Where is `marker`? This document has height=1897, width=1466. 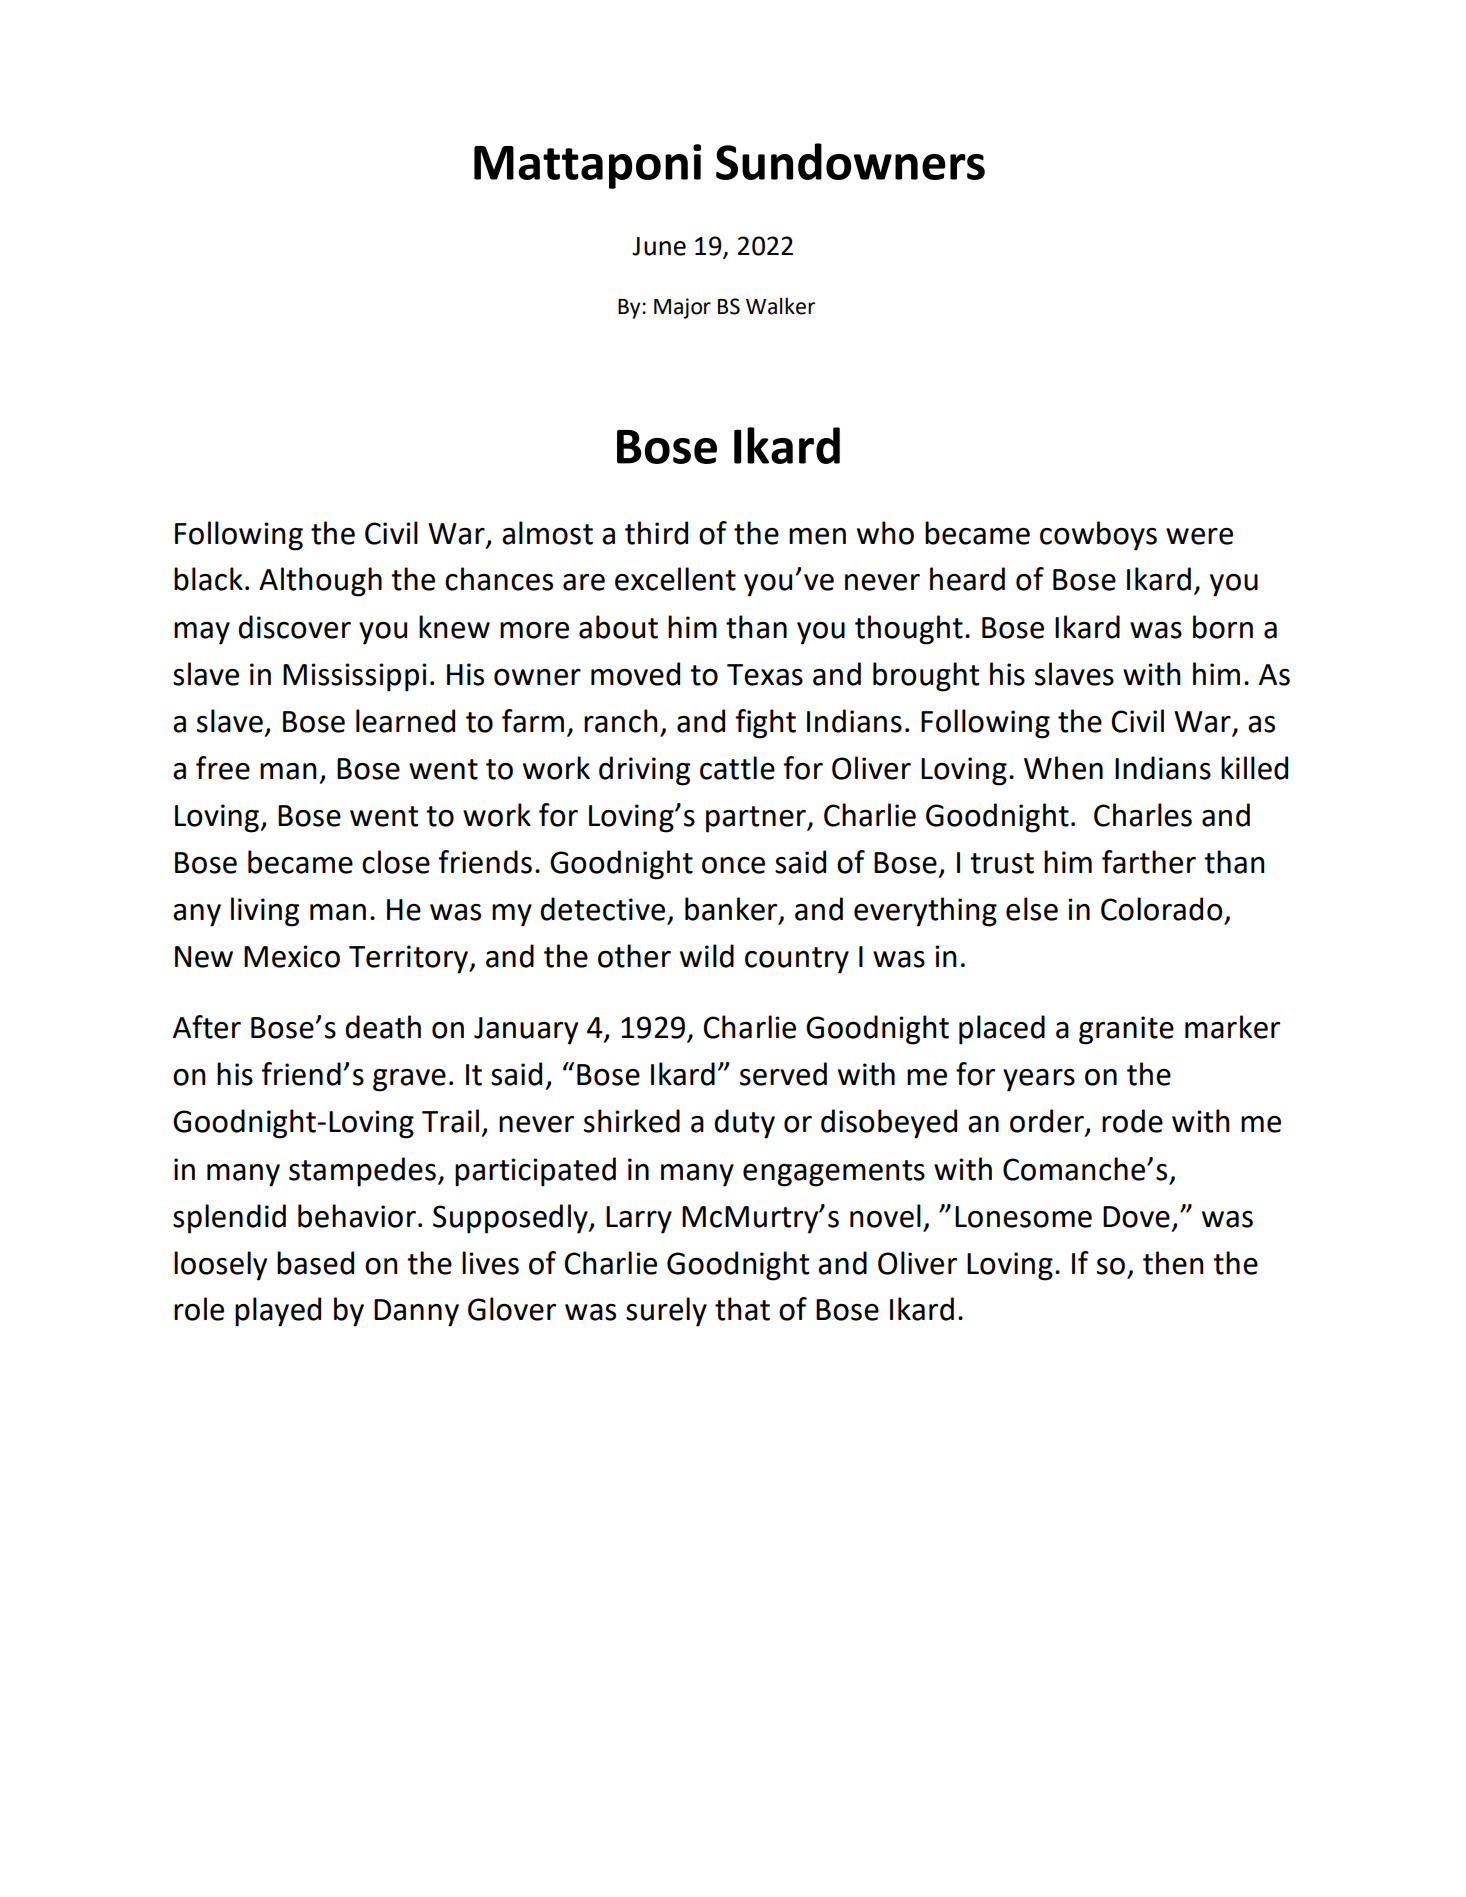
marker is located at coordinates (1232, 1027).
